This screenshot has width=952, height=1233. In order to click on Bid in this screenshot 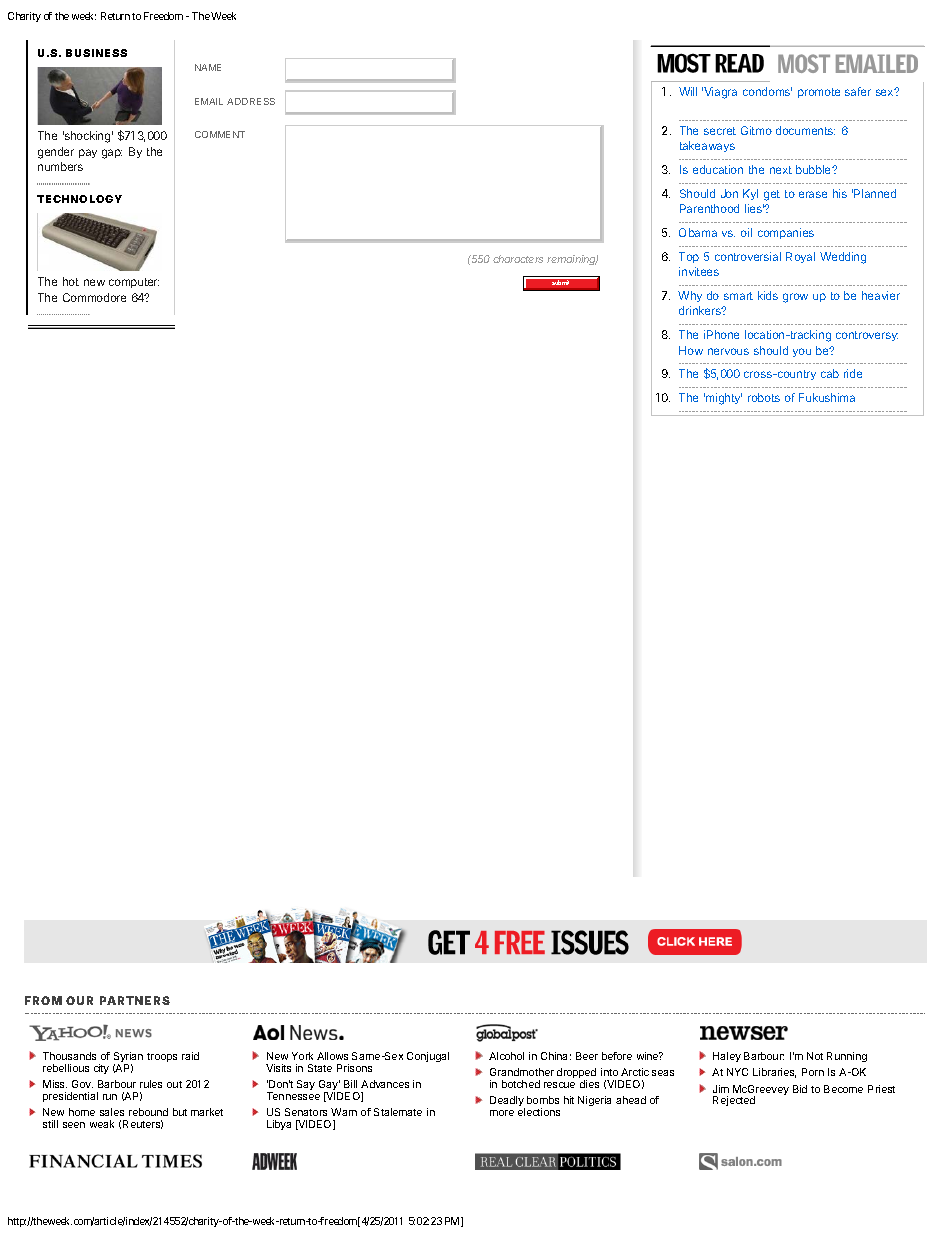, I will do `click(800, 1089)`.
